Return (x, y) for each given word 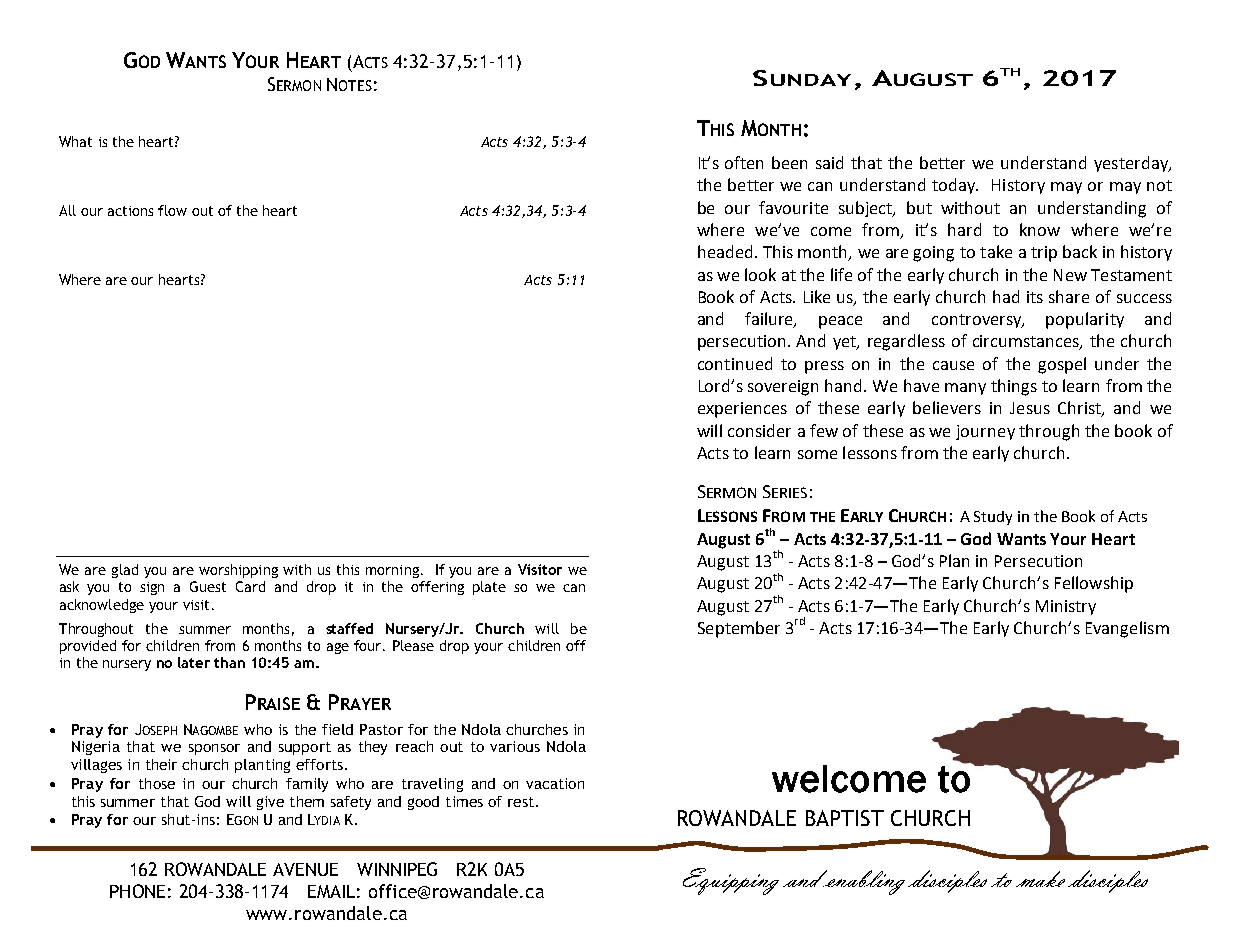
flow (172, 210)
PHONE (137, 891)
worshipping (238, 571)
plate (489, 588)
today (955, 186)
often (744, 162)
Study (993, 518)
